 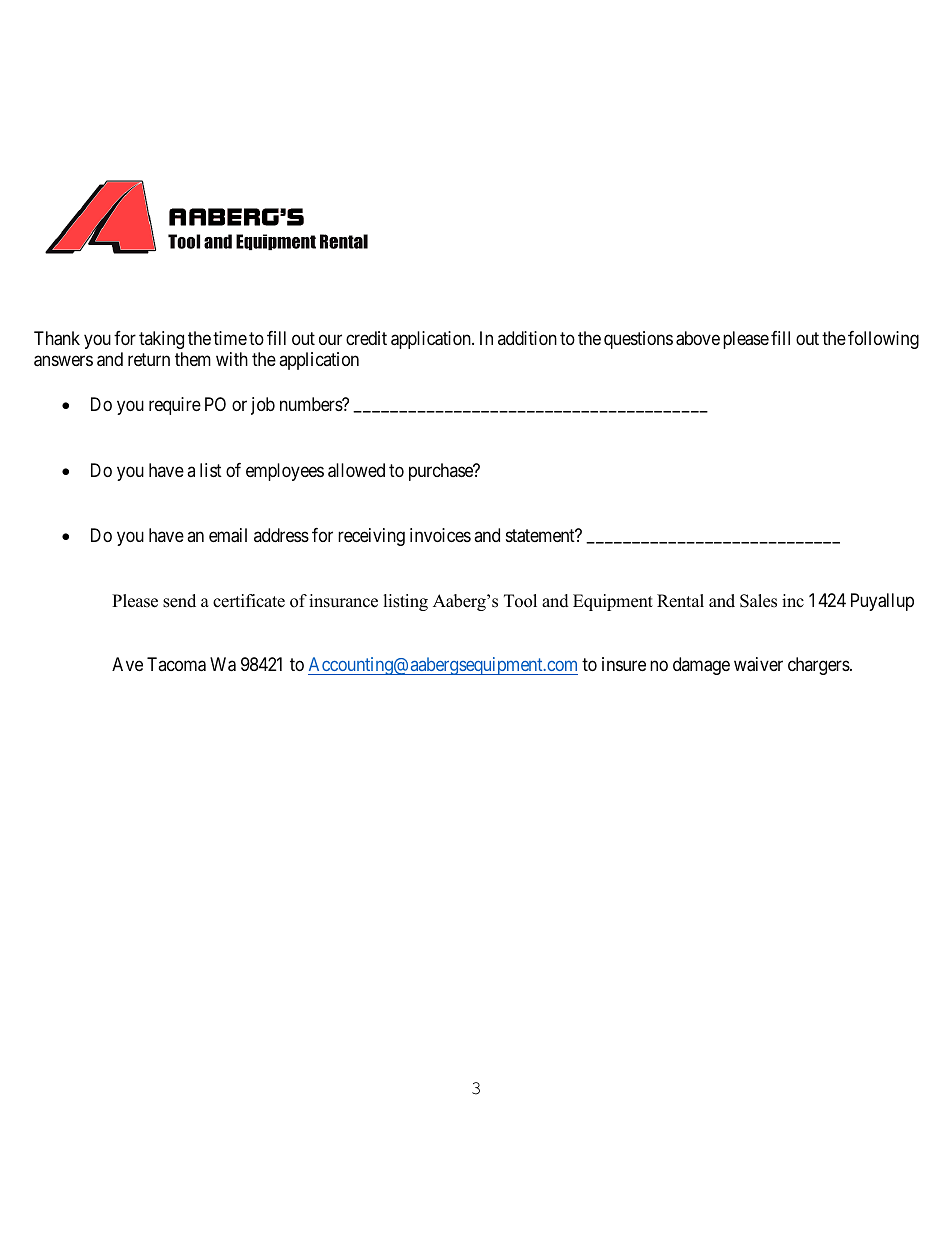 What do you see at coordinates (228, 535) in the image?
I see `email` at bounding box center [228, 535].
